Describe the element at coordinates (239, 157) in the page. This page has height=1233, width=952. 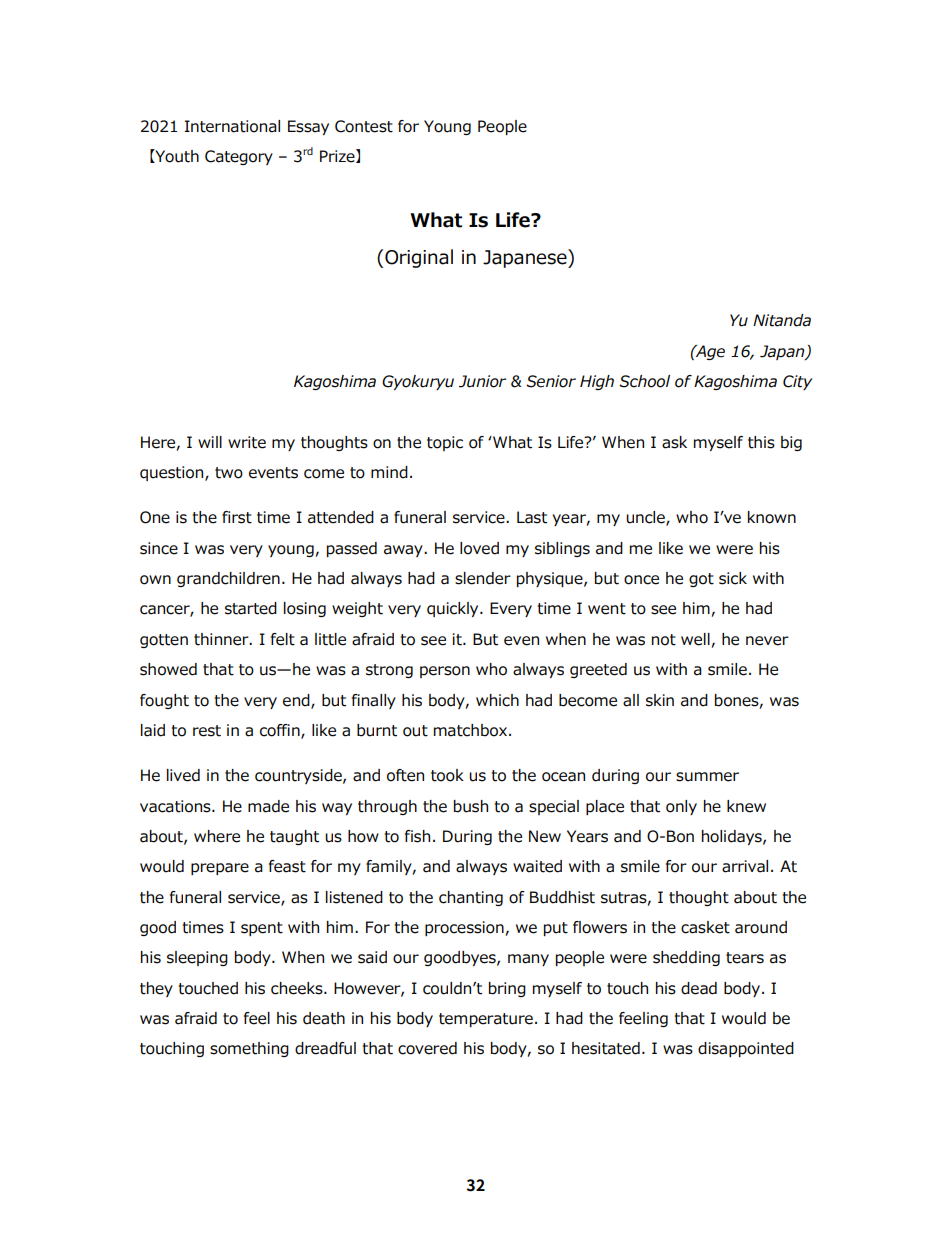
I see `Category` at that location.
